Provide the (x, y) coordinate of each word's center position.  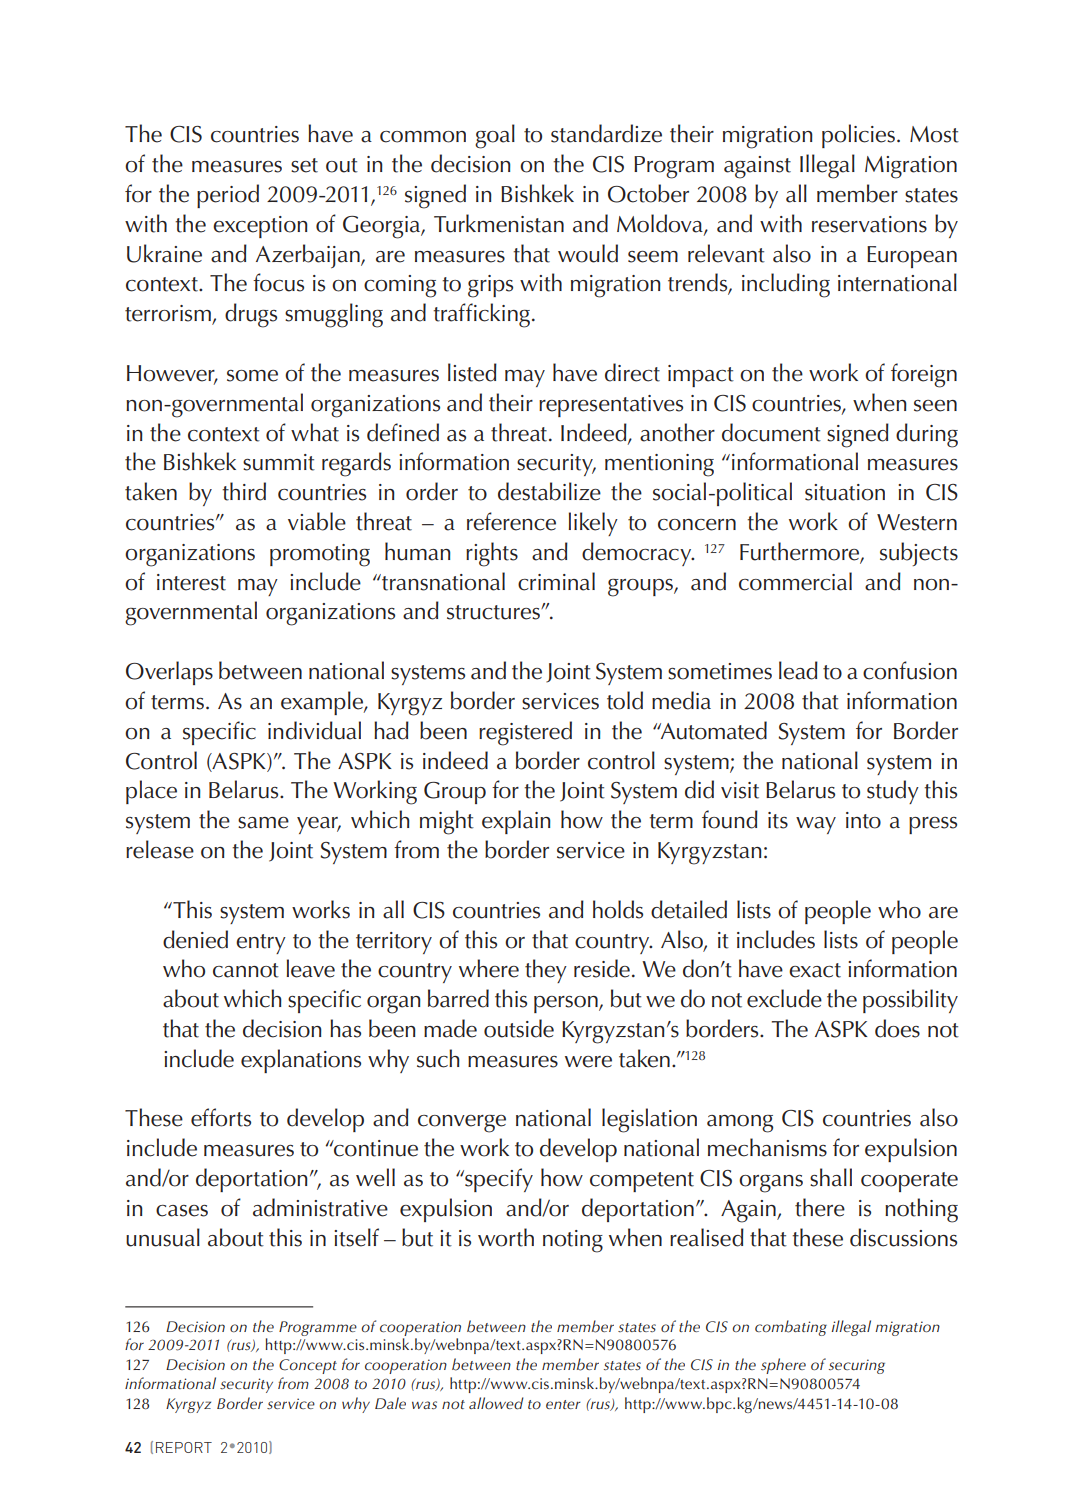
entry (261, 944)
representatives (611, 406)
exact (815, 970)
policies (860, 136)
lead (798, 670)
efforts (221, 1117)
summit (279, 462)
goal (495, 136)
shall (831, 1177)
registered (525, 733)
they (546, 971)
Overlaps (169, 673)
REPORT (184, 1447)
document (771, 432)
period (228, 196)
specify (498, 1180)
